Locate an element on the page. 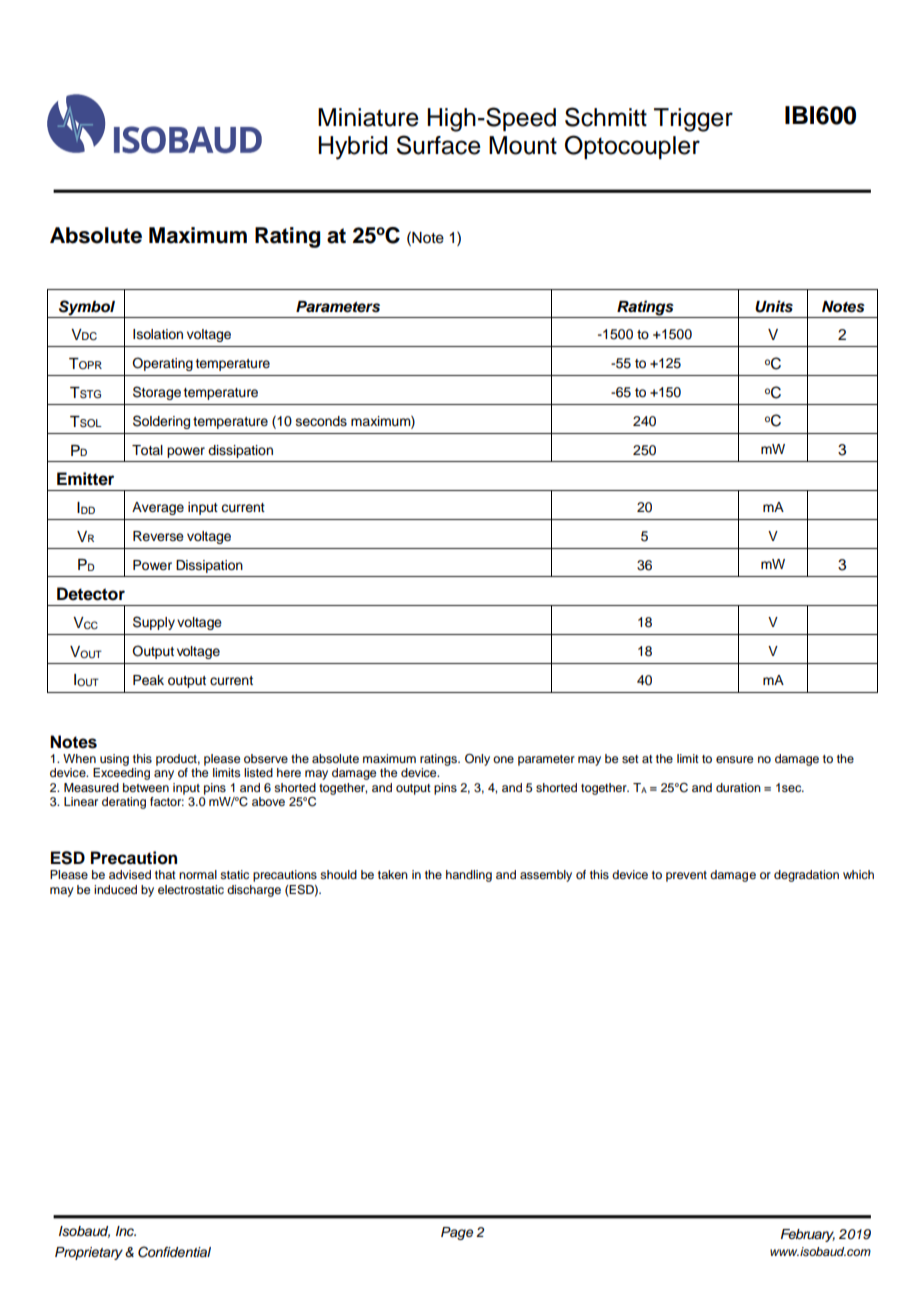 The image size is (924, 1309). induced is located at coordinates (115, 889).
